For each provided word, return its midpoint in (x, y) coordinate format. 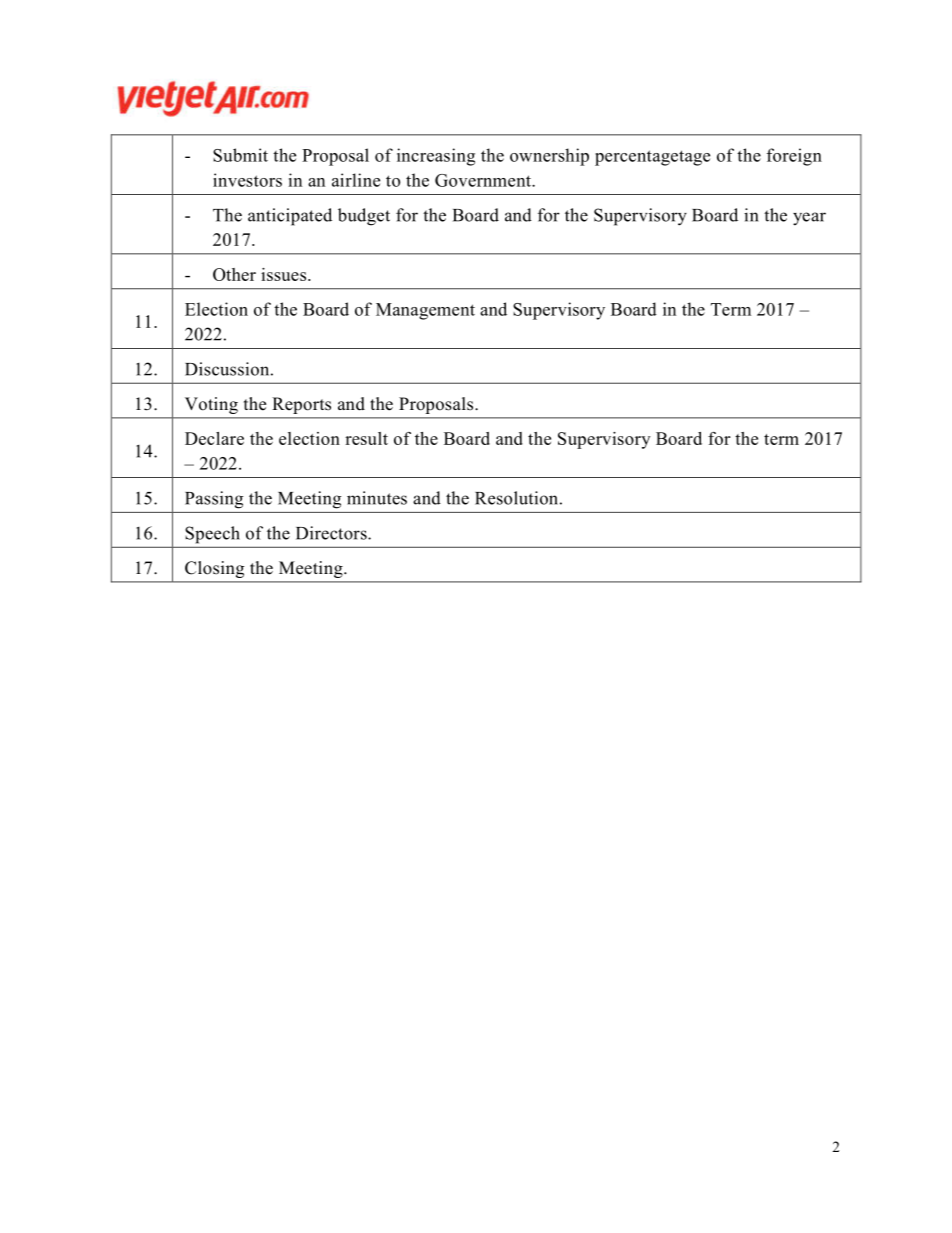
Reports (301, 405)
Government (484, 180)
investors (247, 180)
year (809, 219)
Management (425, 311)
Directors (332, 533)
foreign (794, 157)
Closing (214, 569)
